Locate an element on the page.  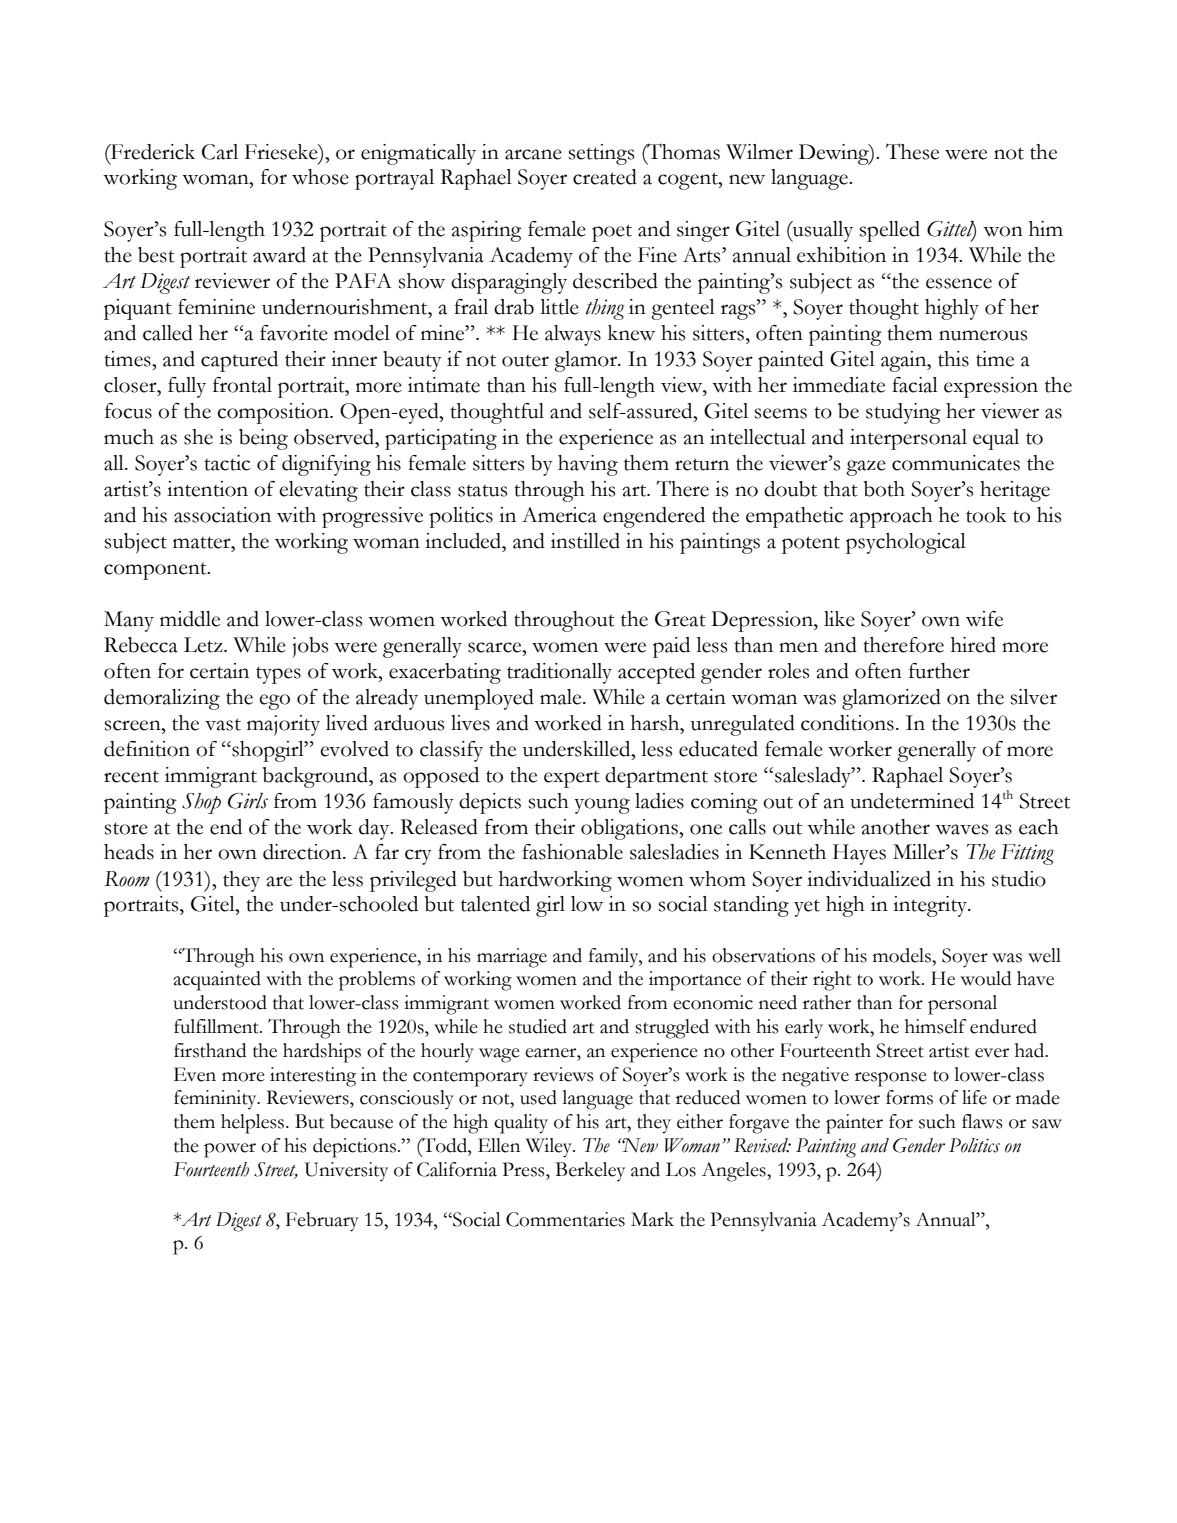
created is located at coordinates (605, 177).
